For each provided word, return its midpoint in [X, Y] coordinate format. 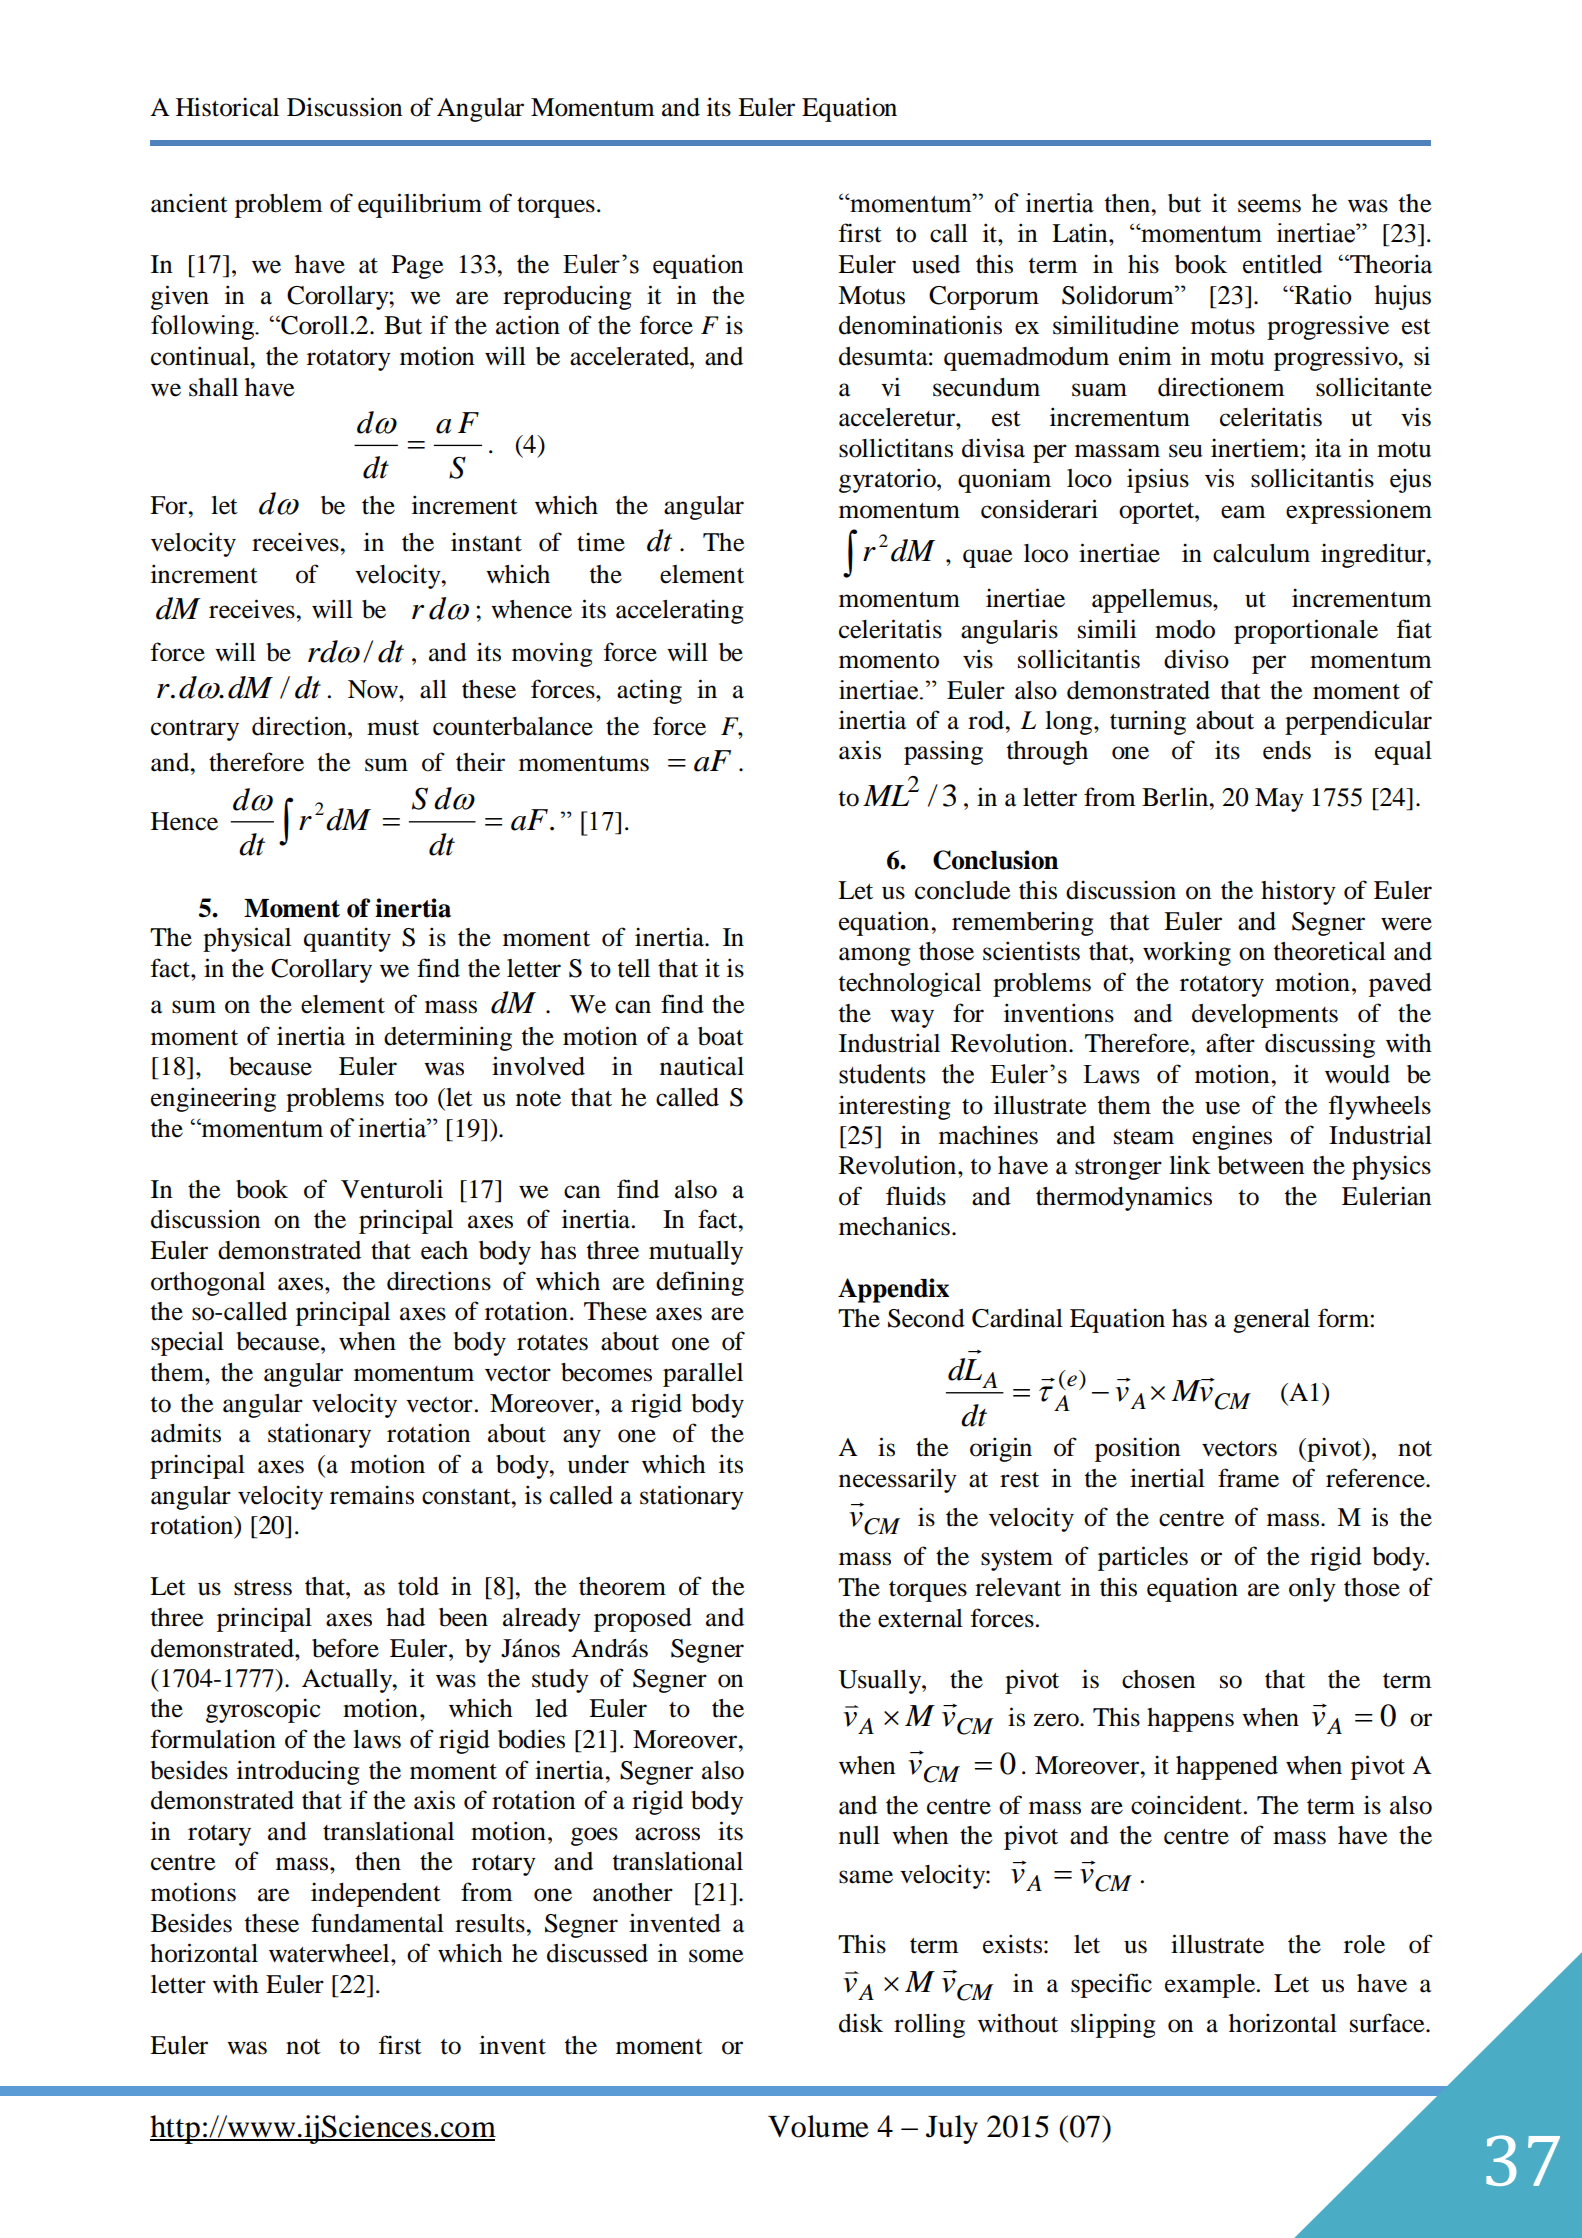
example [1211, 1986]
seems [1269, 206]
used [936, 264]
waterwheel [330, 1953]
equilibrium [420, 205]
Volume [818, 2126]
